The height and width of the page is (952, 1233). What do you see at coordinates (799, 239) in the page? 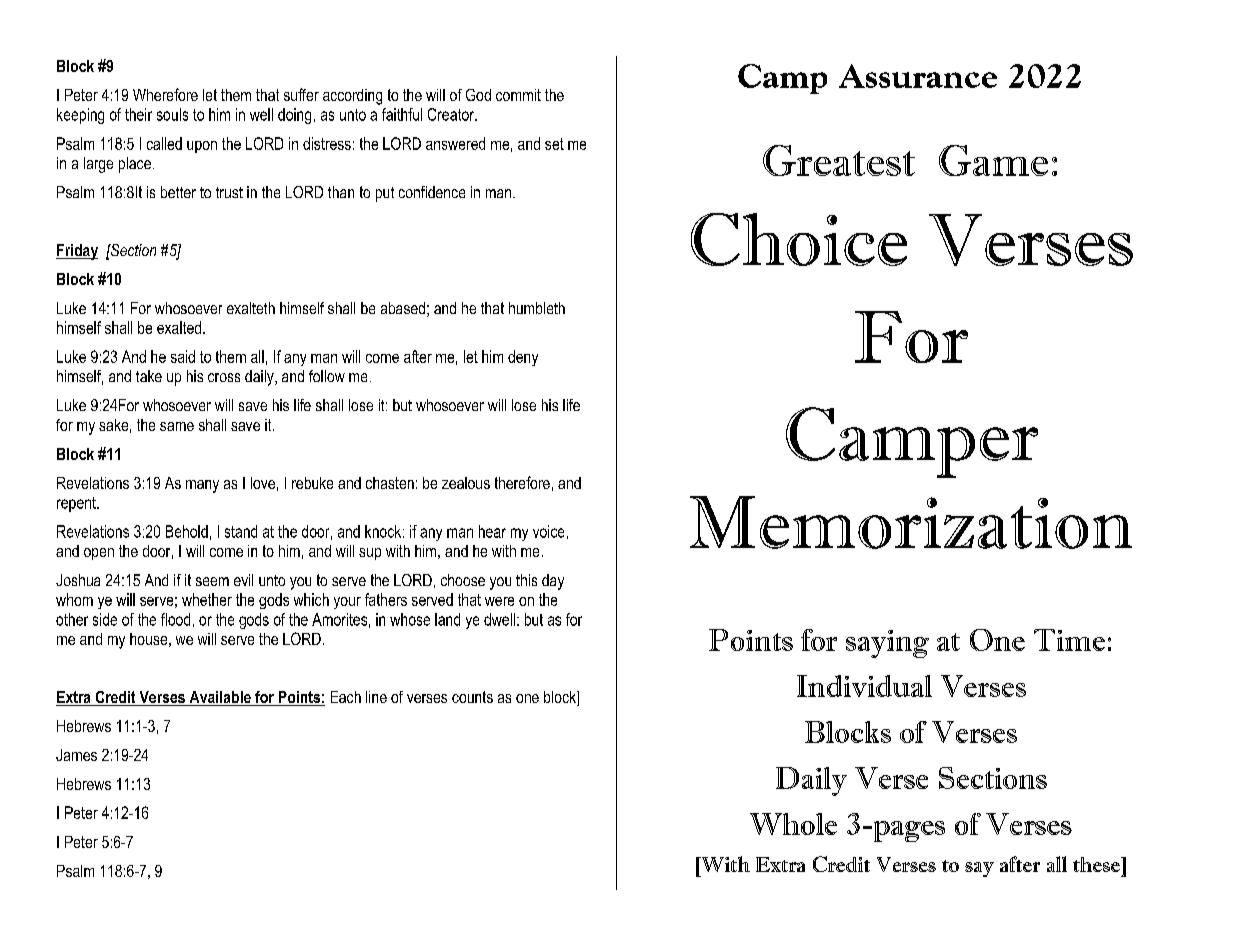
I see `Choice` at bounding box center [799, 239].
